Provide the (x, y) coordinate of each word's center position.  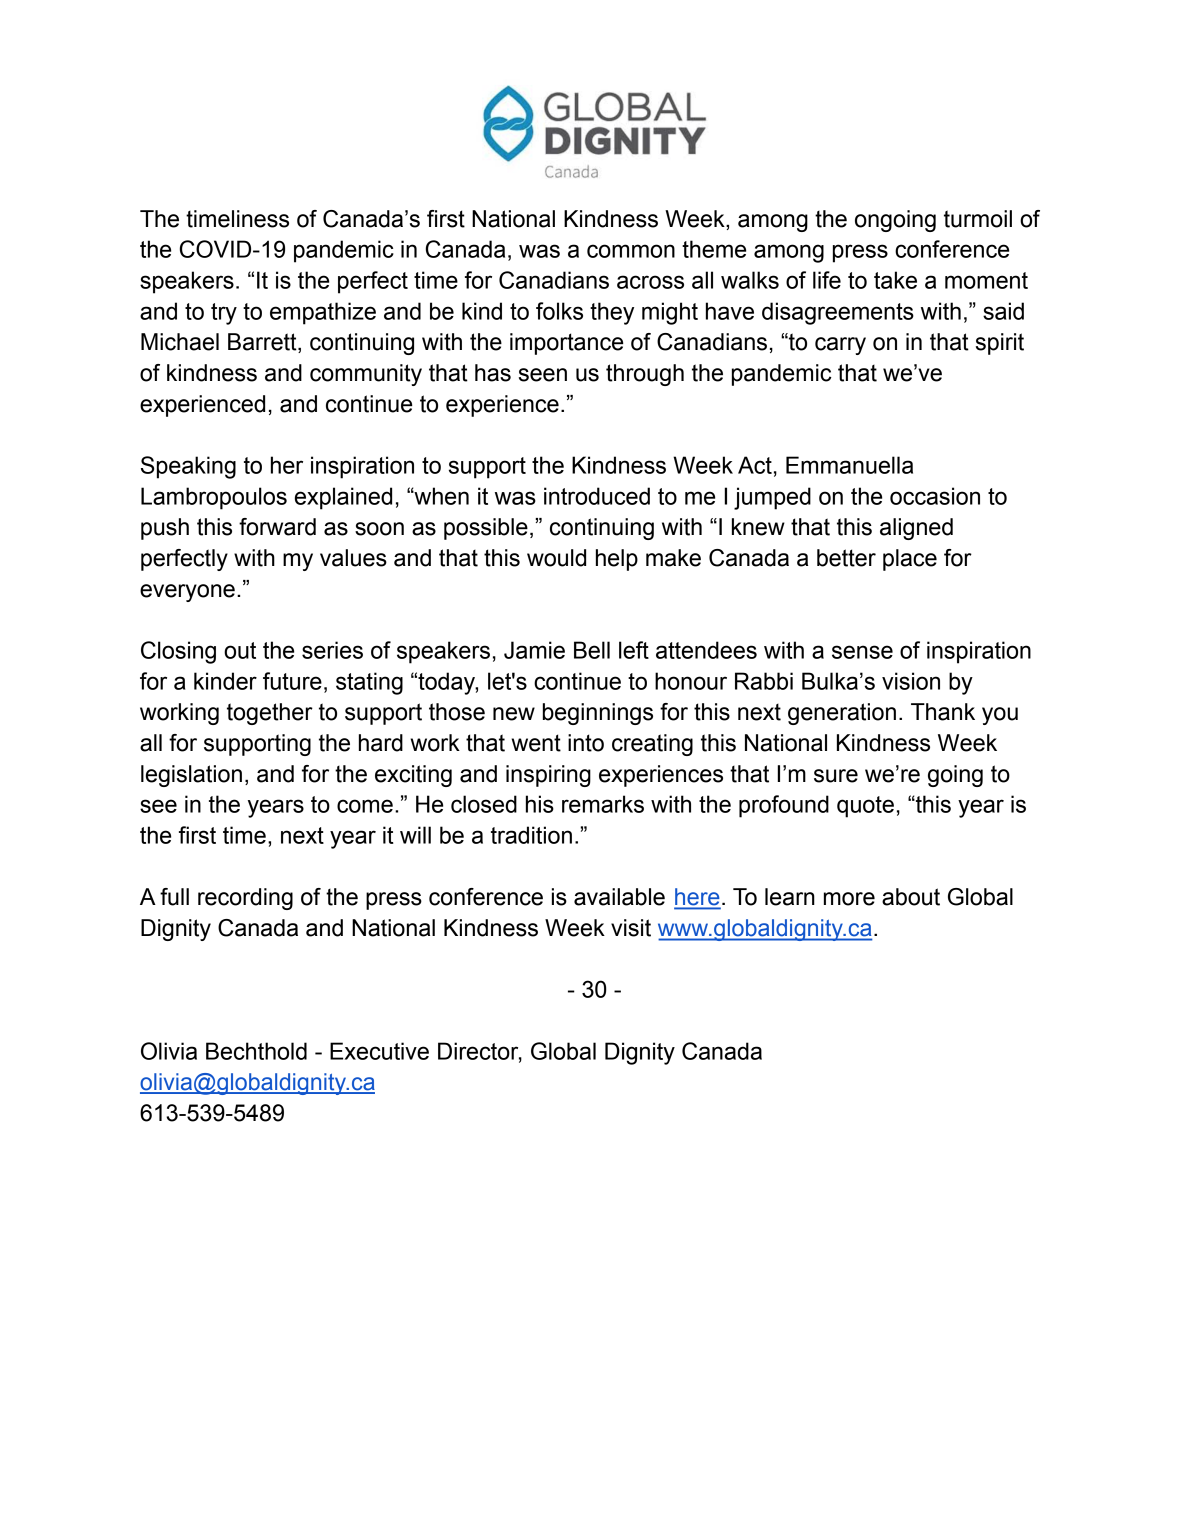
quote (865, 807)
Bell (592, 650)
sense (862, 652)
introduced (597, 496)
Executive (379, 1051)
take (895, 280)
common (631, 251)
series (332, 650)
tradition (531, 835)
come (365, 806)
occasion (935, 496)
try (224, 314)
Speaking (188, 467)
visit (631, 928)
